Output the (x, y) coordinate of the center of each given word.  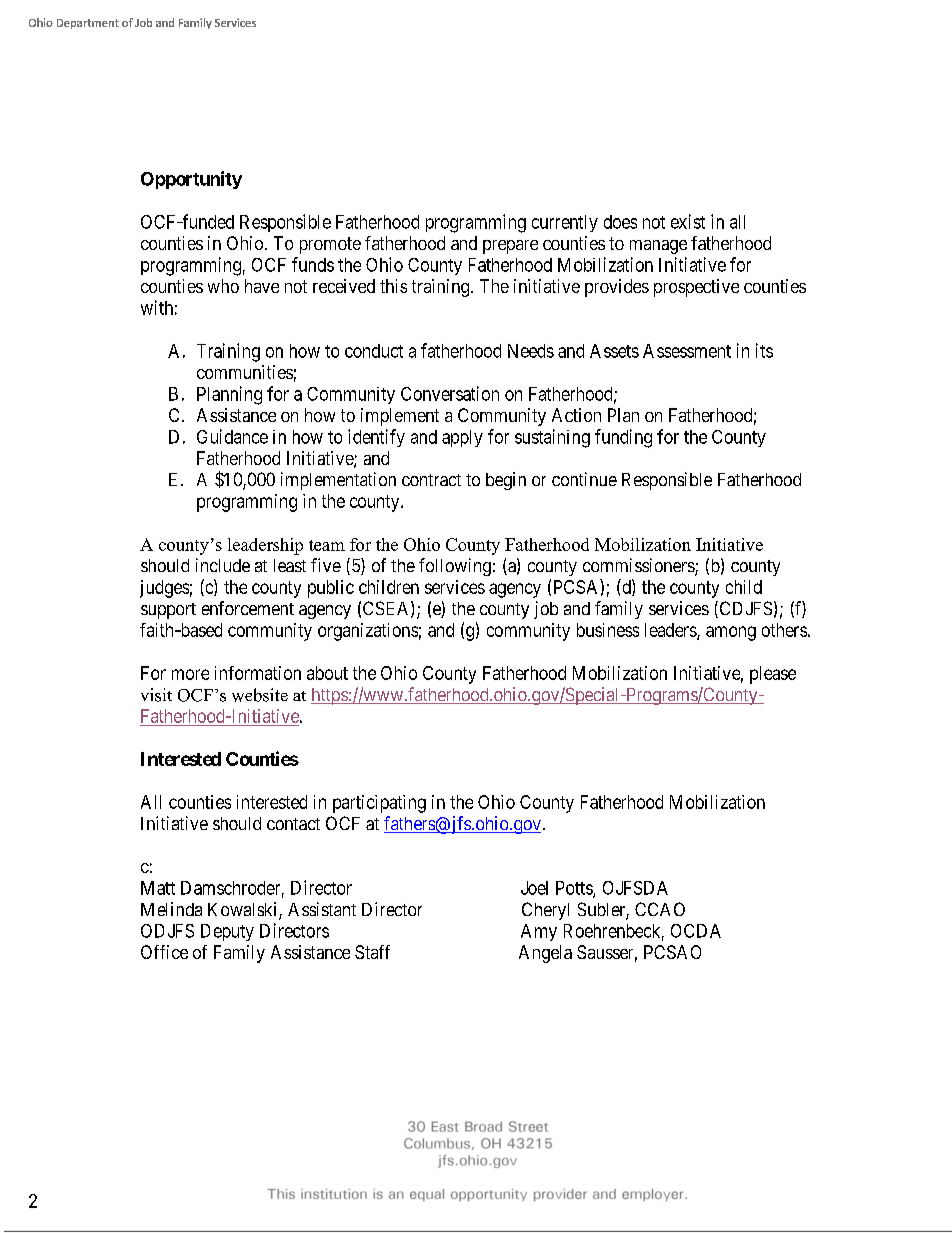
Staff (372, 952)
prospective (696, 288)
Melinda (171, 909)
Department (88, 24)
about (327, 673)
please (773, 675)
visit (156, 695)
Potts (575, 889)
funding (623, 438)
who (223, 286)
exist (688, 221)
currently (565, 223)
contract (431, 480)
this (393, 286)
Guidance (232, 436)
